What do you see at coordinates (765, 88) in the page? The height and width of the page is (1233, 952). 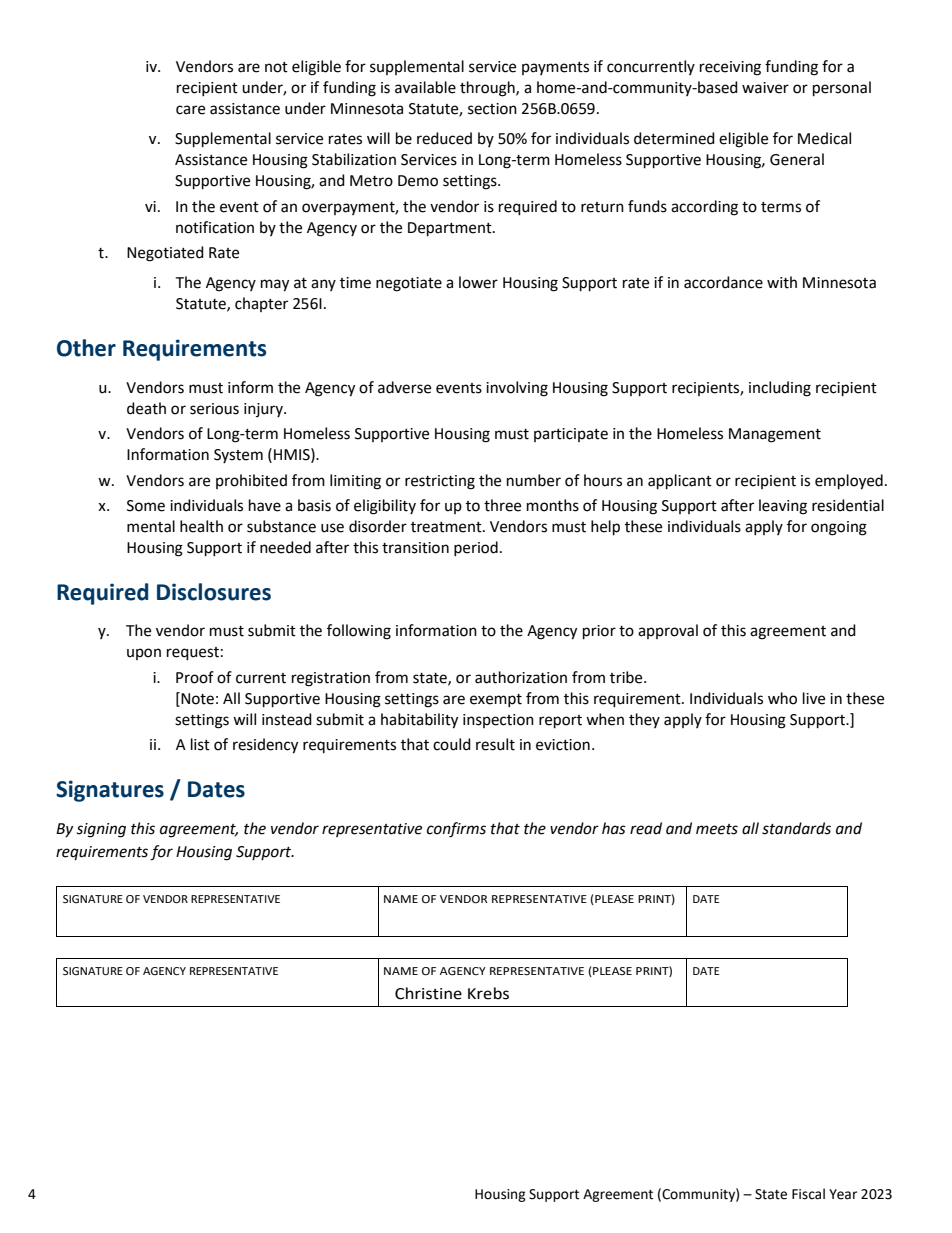 I see `waiver` at bounding box center [765, 88].
